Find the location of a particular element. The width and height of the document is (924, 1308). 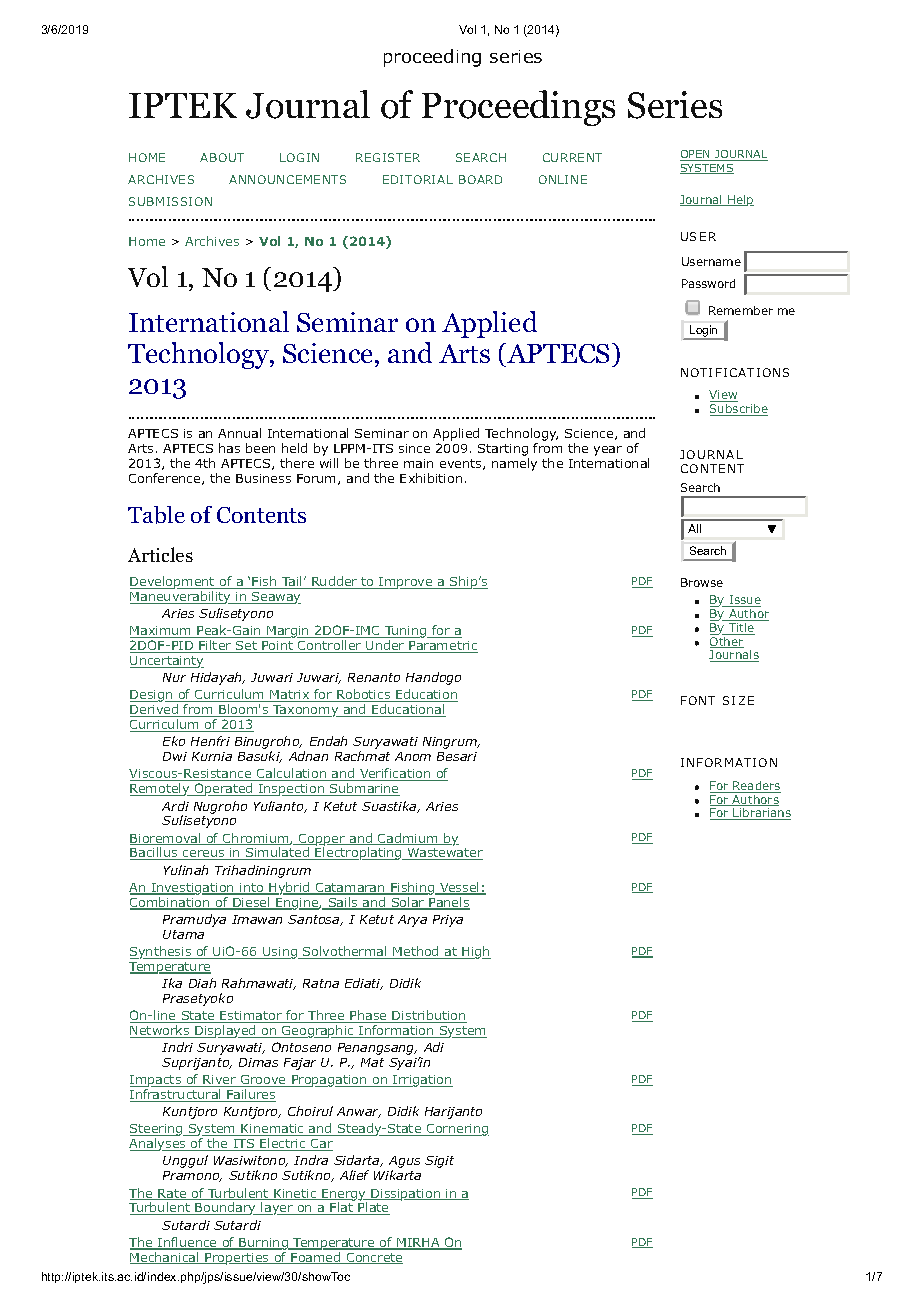

OPEN is located at coordinates (696, 155).
